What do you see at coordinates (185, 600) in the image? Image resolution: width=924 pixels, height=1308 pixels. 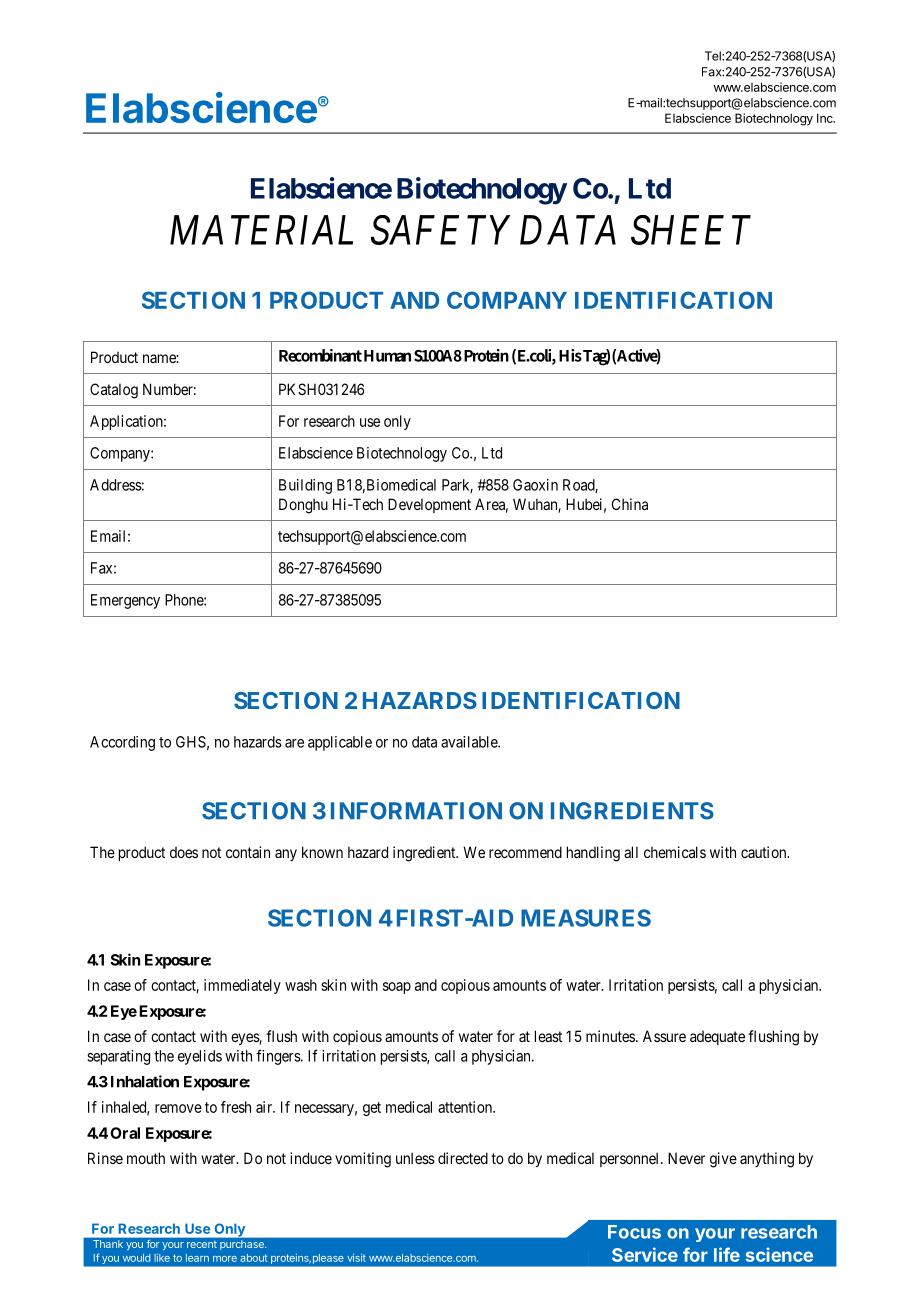 I see `Phone` at bounding box center [185, 600].
